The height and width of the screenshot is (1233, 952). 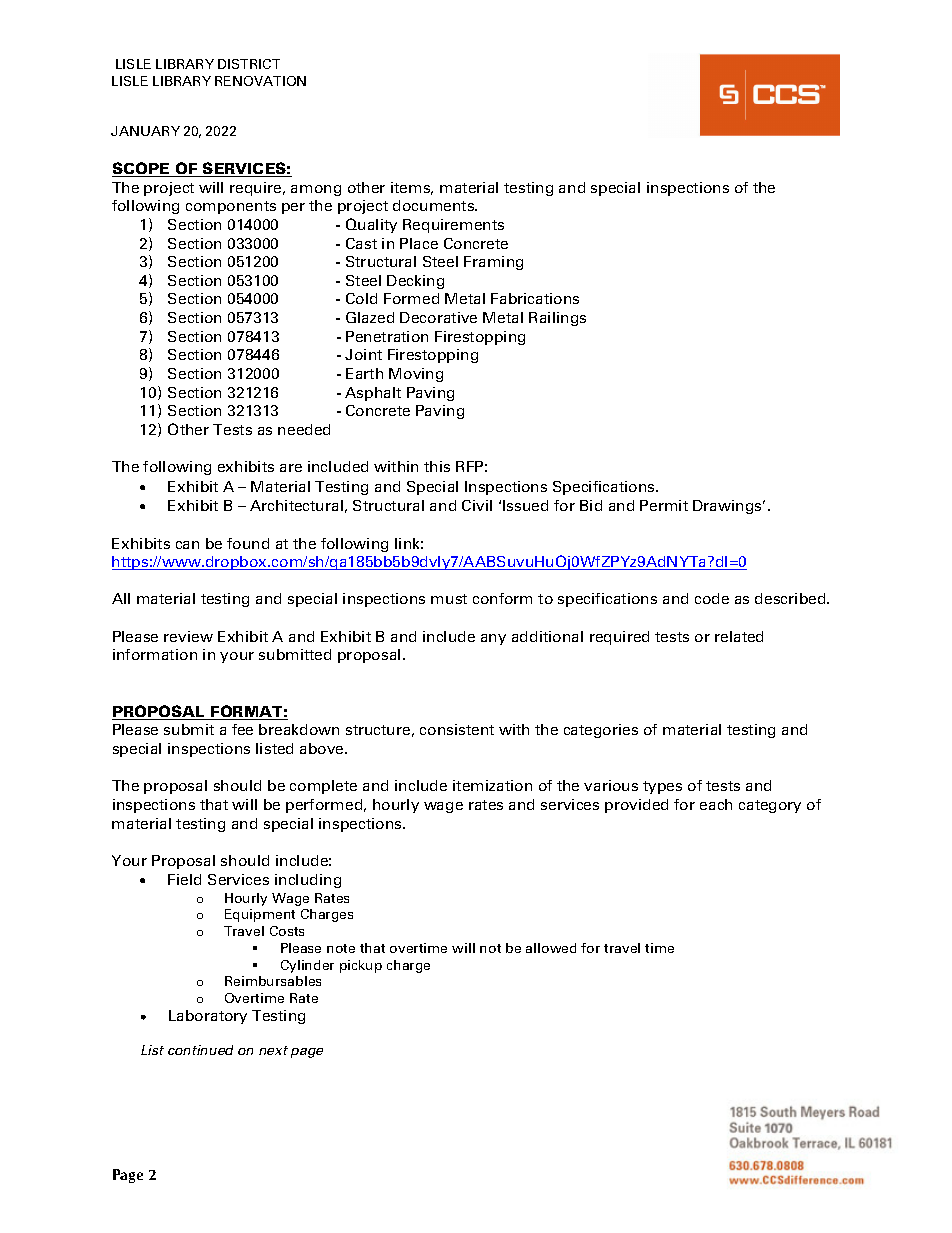 I want to click on Laboratory, so click(x=208, y=1017).
